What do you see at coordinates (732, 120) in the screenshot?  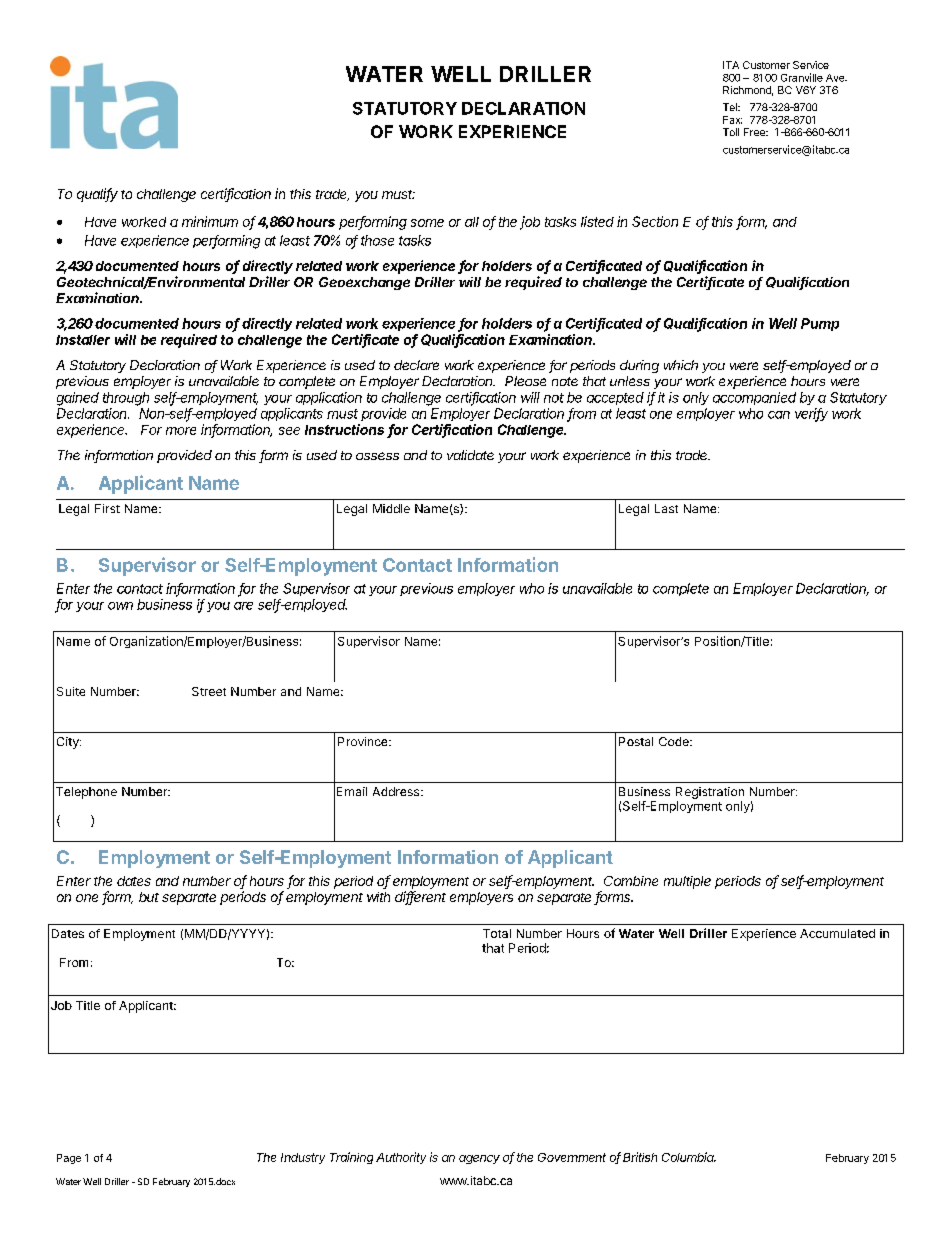 I see `Fax` at bounding box center [732, 120].
